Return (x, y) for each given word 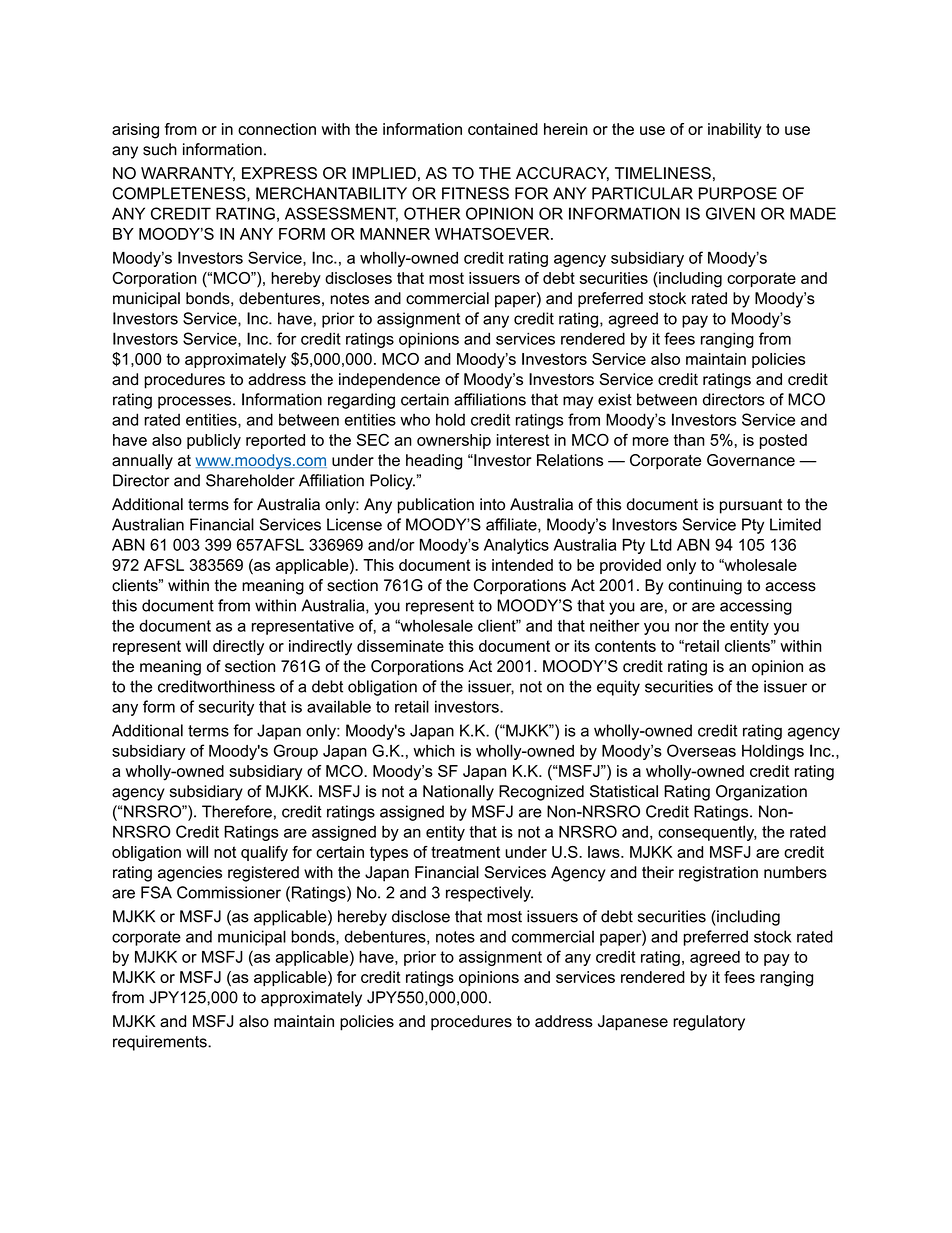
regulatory (709, 1023)
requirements (161, 1043)
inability (735, 131)
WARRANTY (188, 174)
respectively (489, 894)
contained (503, 129)
